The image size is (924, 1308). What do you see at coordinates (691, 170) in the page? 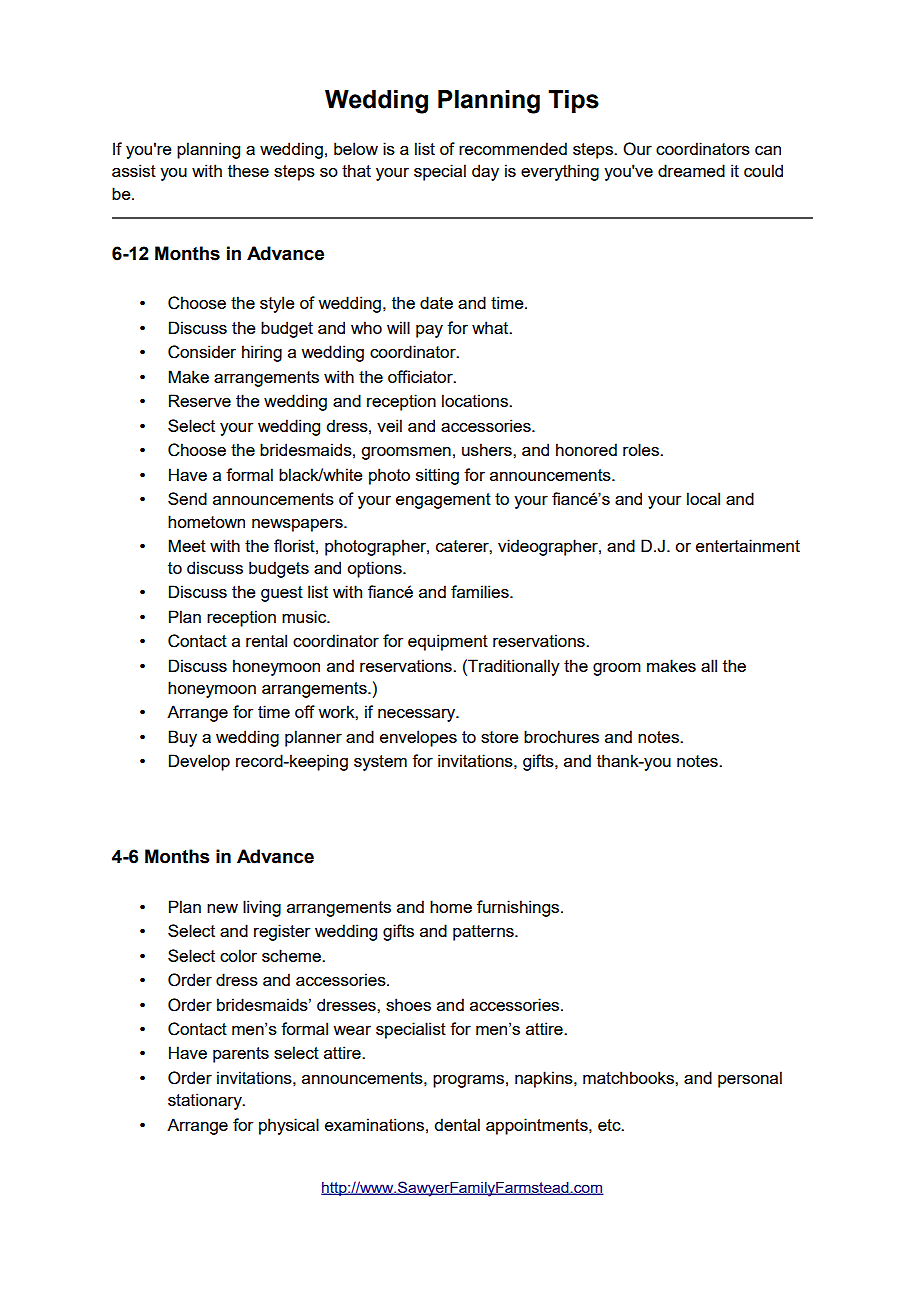
I see `dreamed` at bounding box center [691, 170].
